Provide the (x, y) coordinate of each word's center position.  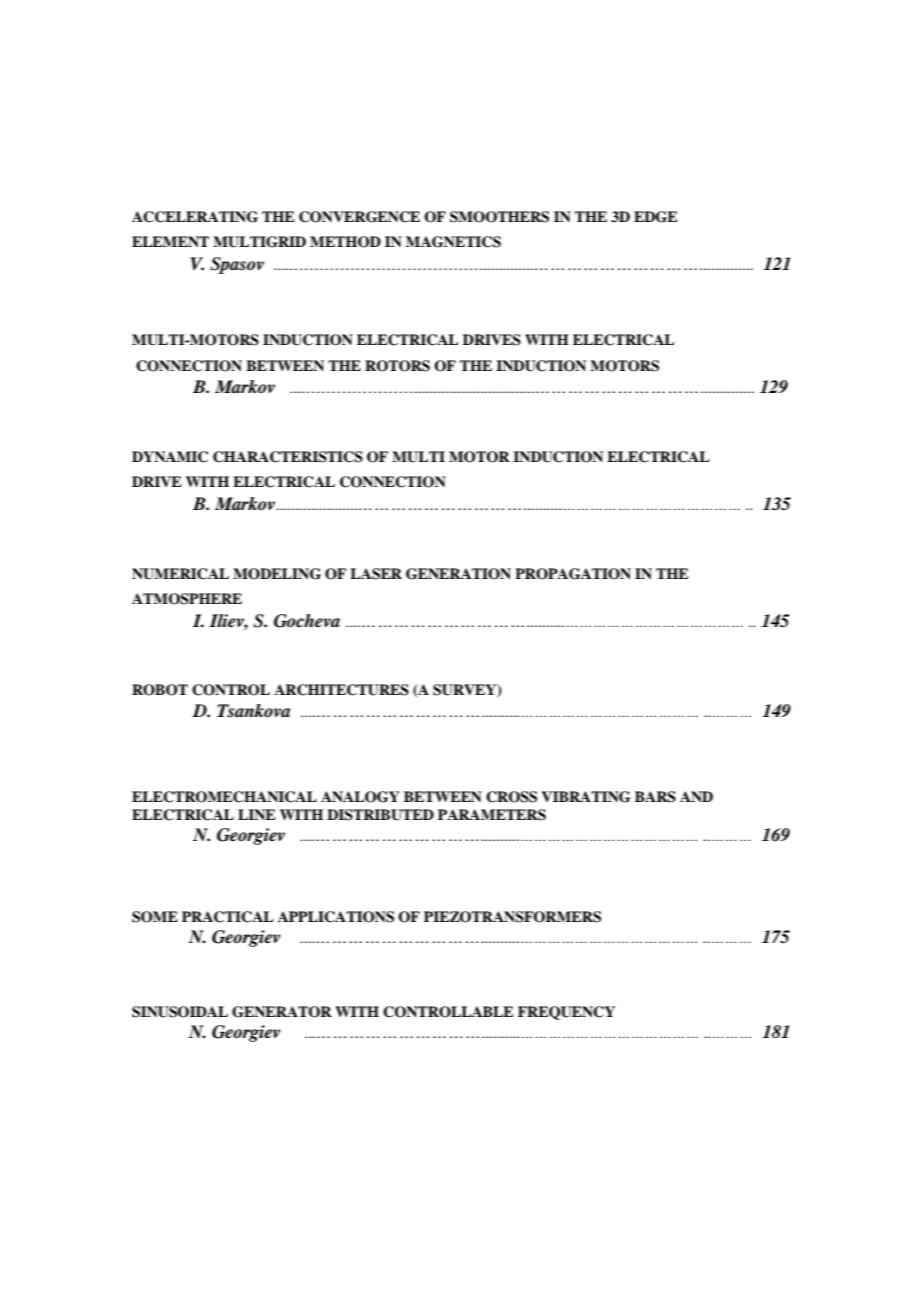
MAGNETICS (453, 242)
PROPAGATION (573, 574)
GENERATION (458, 574)
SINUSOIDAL (180, 1012)
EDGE (656, 217)
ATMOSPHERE (187, 599)
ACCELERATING (195, 217)
